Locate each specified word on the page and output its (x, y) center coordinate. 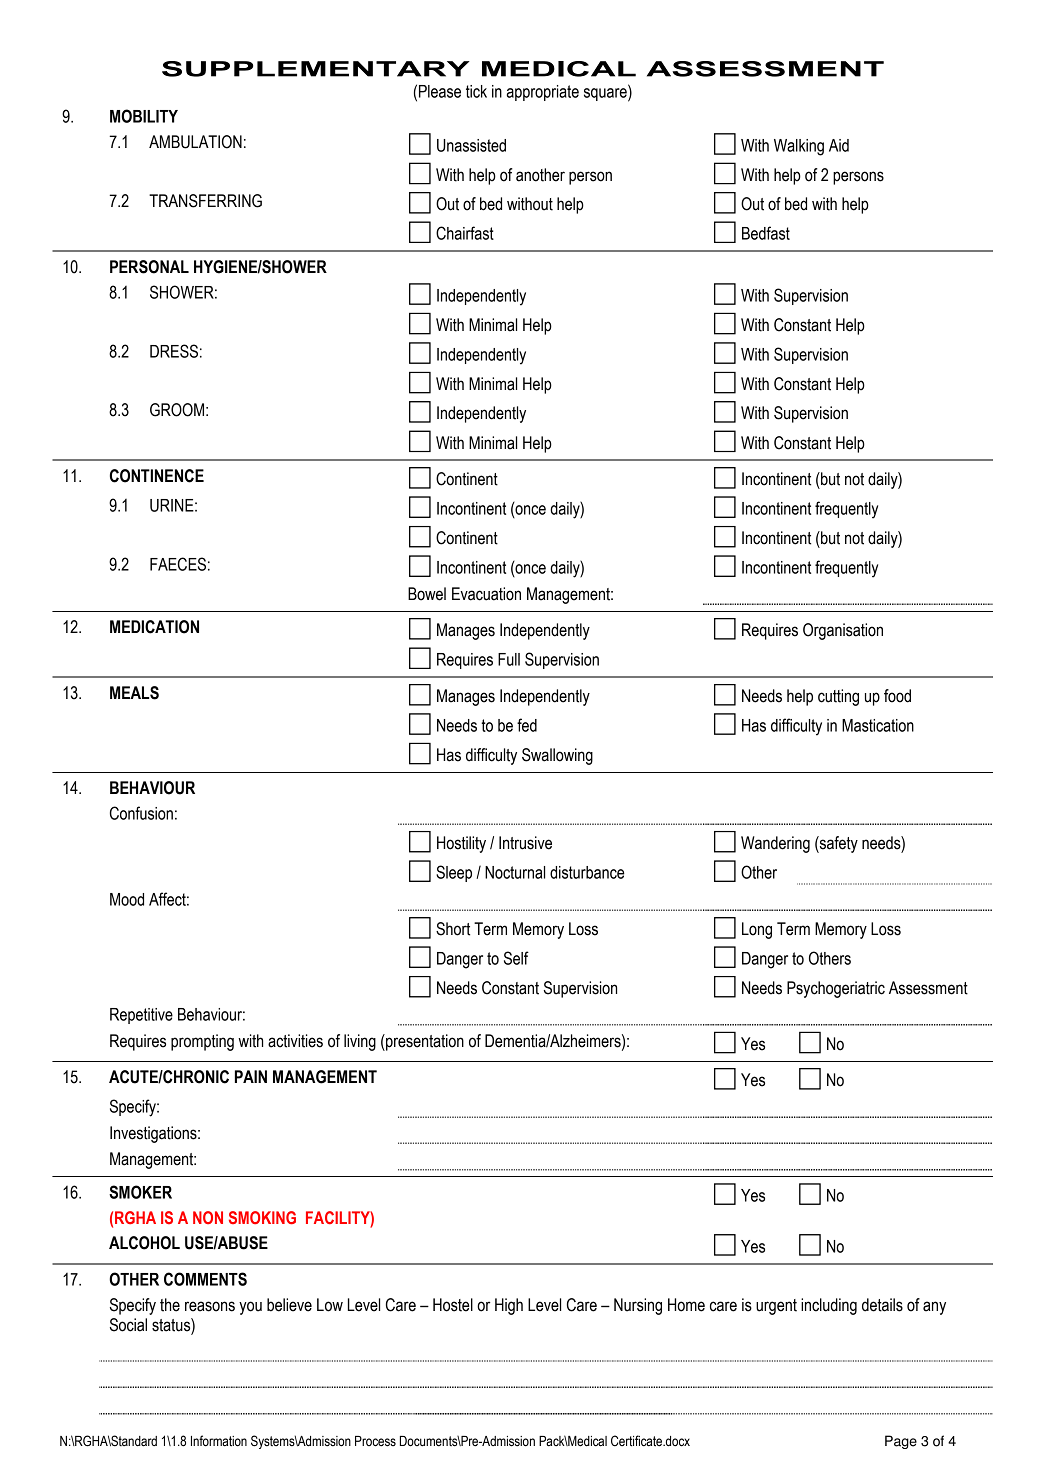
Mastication (878, 725)
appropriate (543, 93)
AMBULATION (195, 142)
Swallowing (557, 756)
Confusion (141, 813)
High (509, 1306)
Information (219, 1441)
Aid (839, 145)
